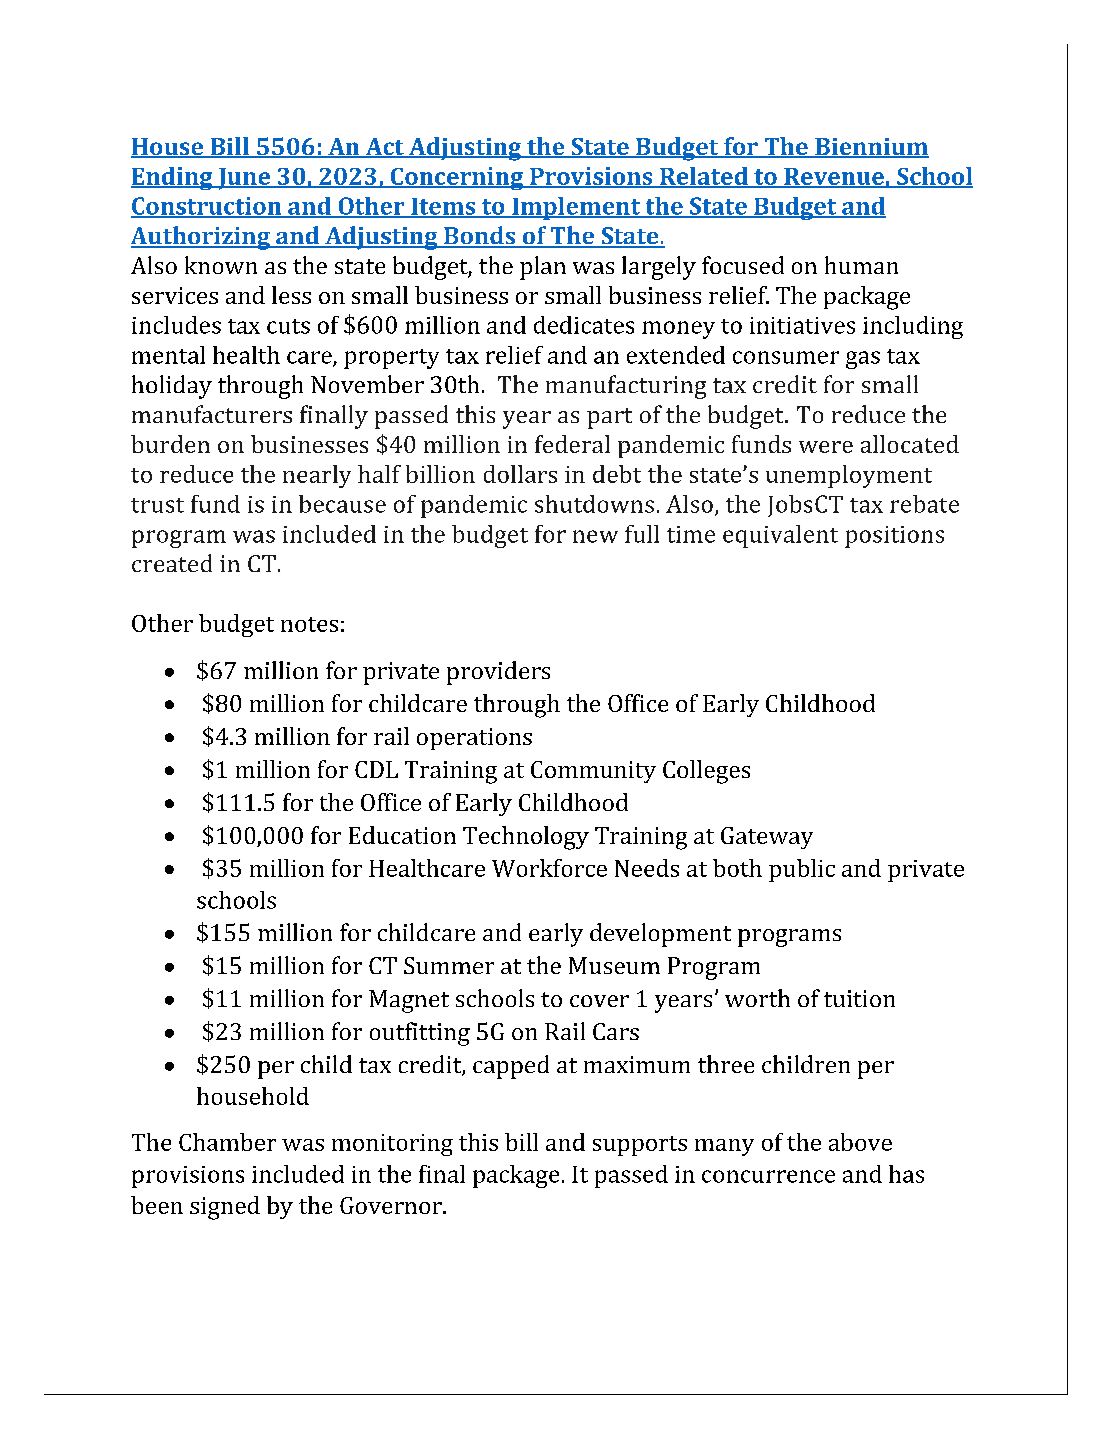 Image resolution: width=1111 pixels, height=1438 pixels. Describe the element at coordinates (549, 868) in the document. I see `Workforce` at that location.
